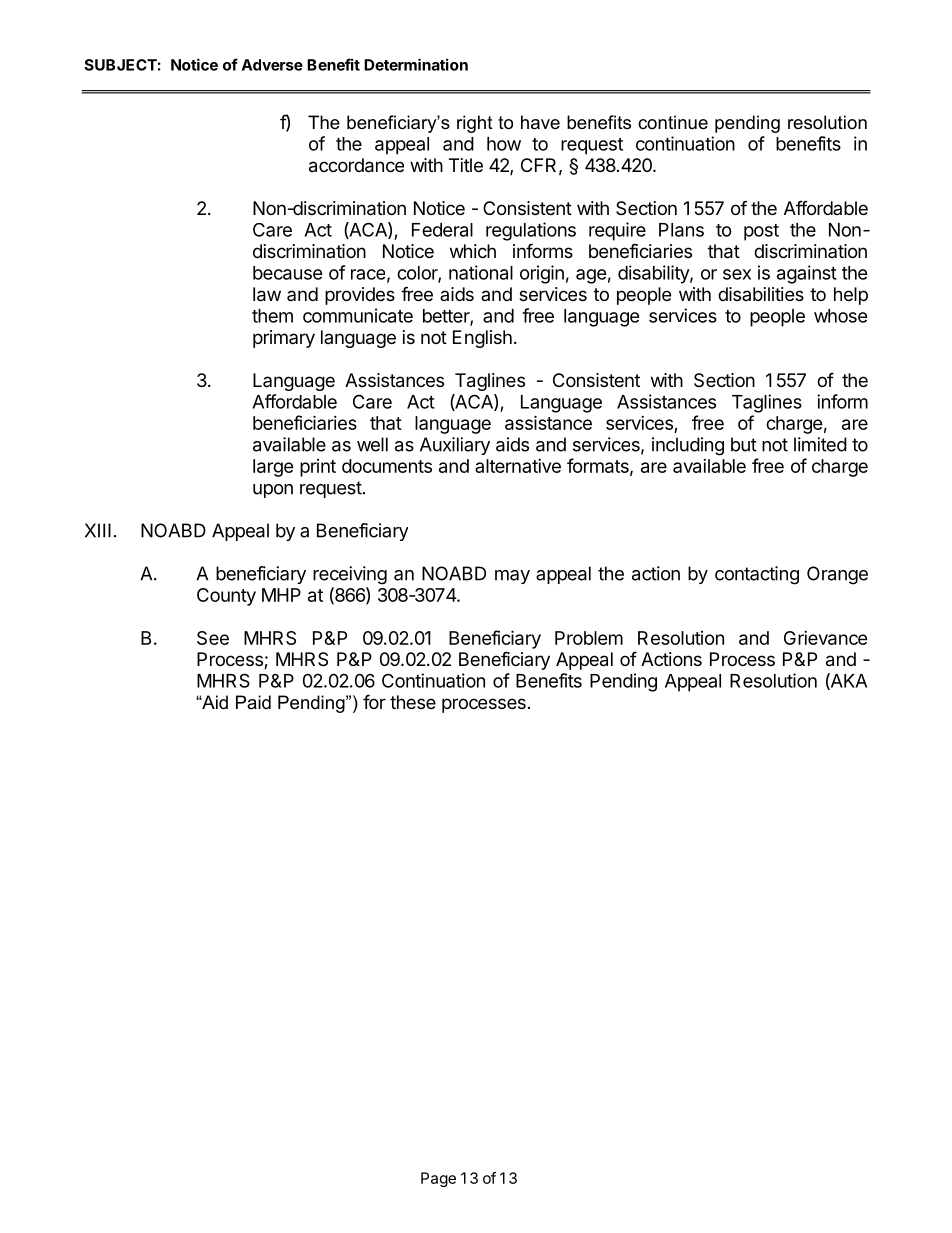  What do you see at coordinates (744, 444) in the document?
I see `but` at bounding box center [744, 444].
